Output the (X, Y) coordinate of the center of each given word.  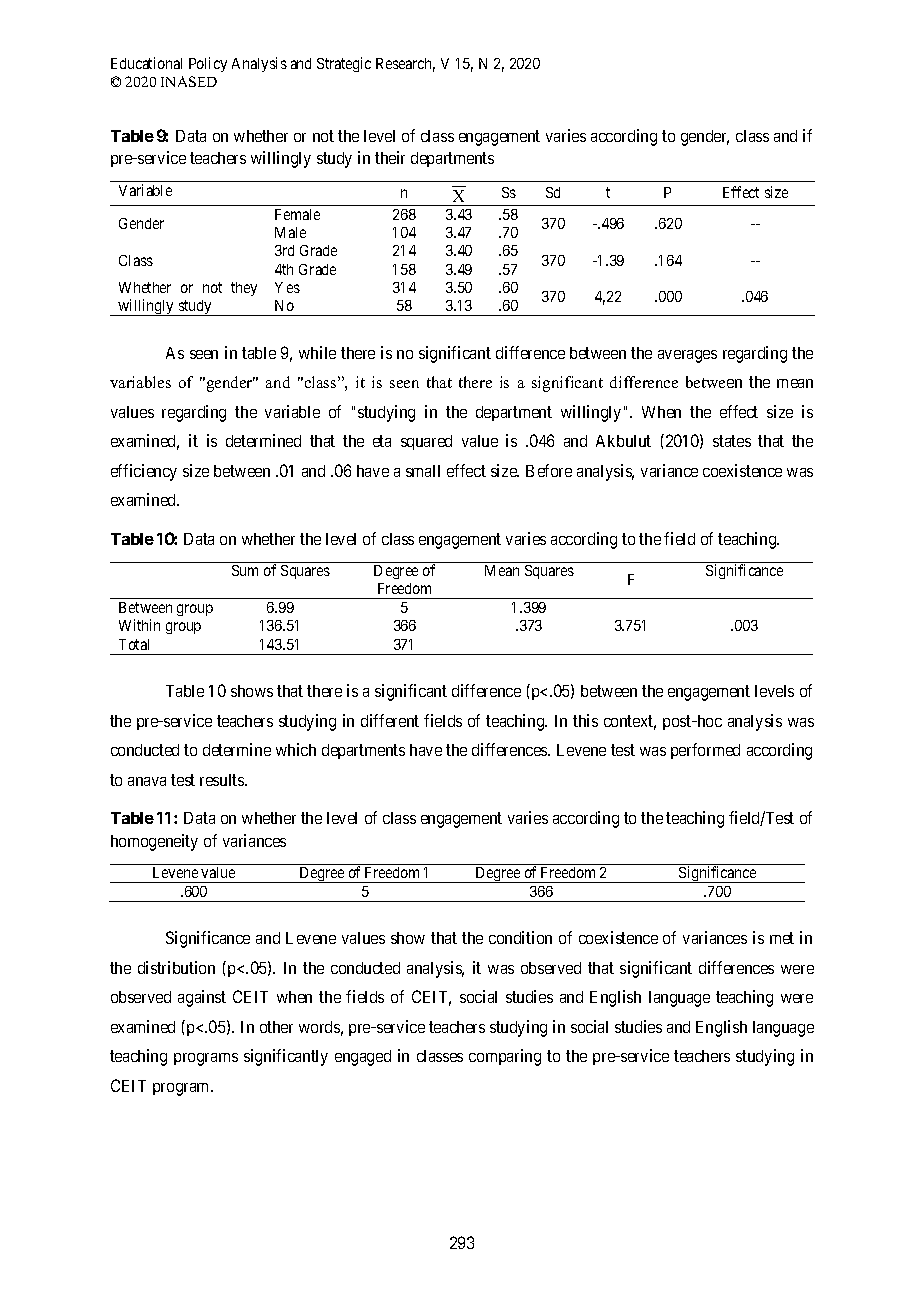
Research (405, 65)
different (390, 720)
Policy (208, 64)
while (317, 352)
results (223, 780)
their (390, 157)
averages (687, 356)
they (244, 289)
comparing (505, 1057)
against (202, 998)
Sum (245, 570)
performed (705, 751)
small (423, 471)
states (732, 441)
